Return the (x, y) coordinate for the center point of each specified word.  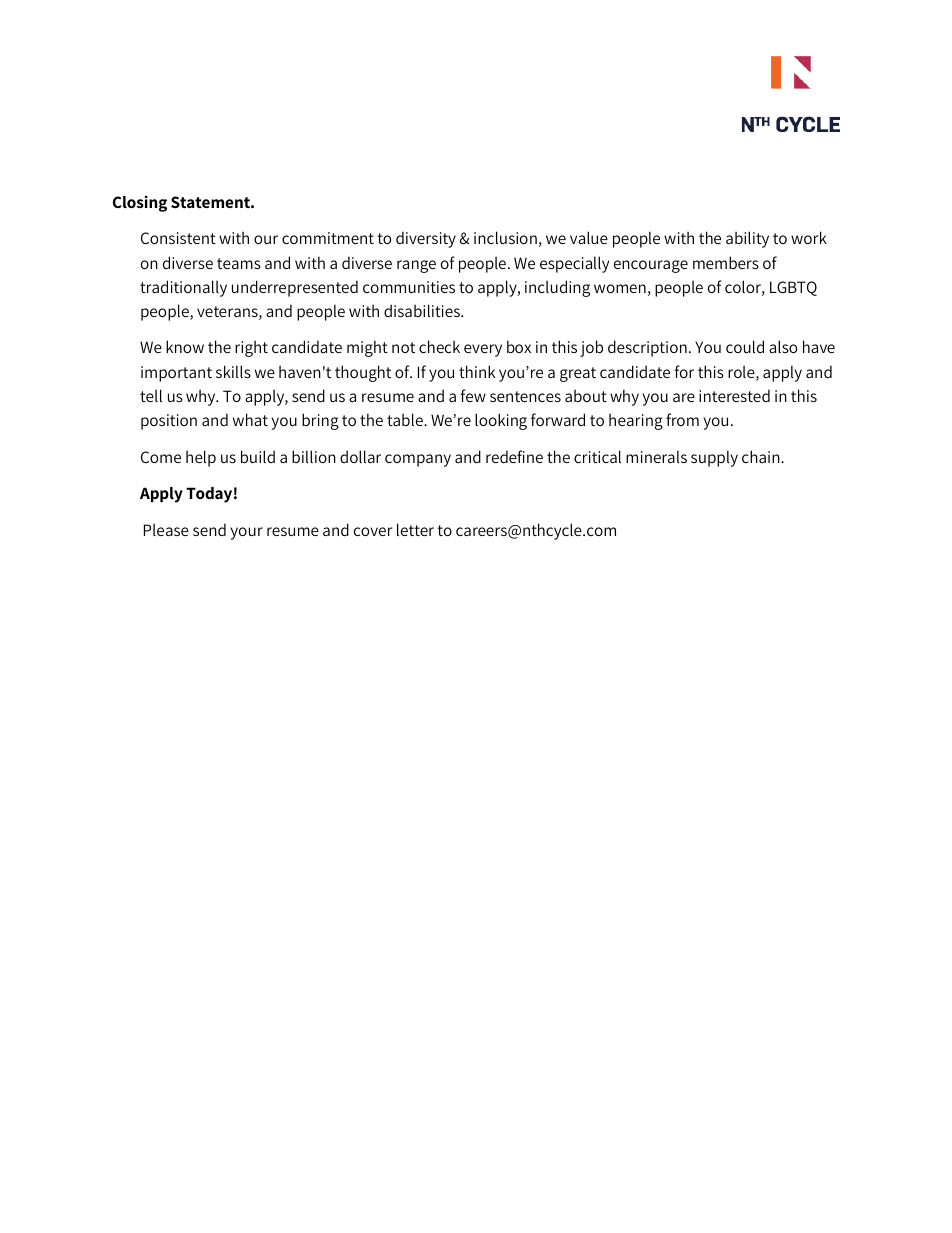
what (250, 419)
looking (501, 421)
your (246, 533)
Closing (140, 203)
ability (747, 239)
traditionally (183, 288)
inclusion (505, 237)
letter (415, 529)
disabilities (423, 310)
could (745, 346)
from (682, 419)
